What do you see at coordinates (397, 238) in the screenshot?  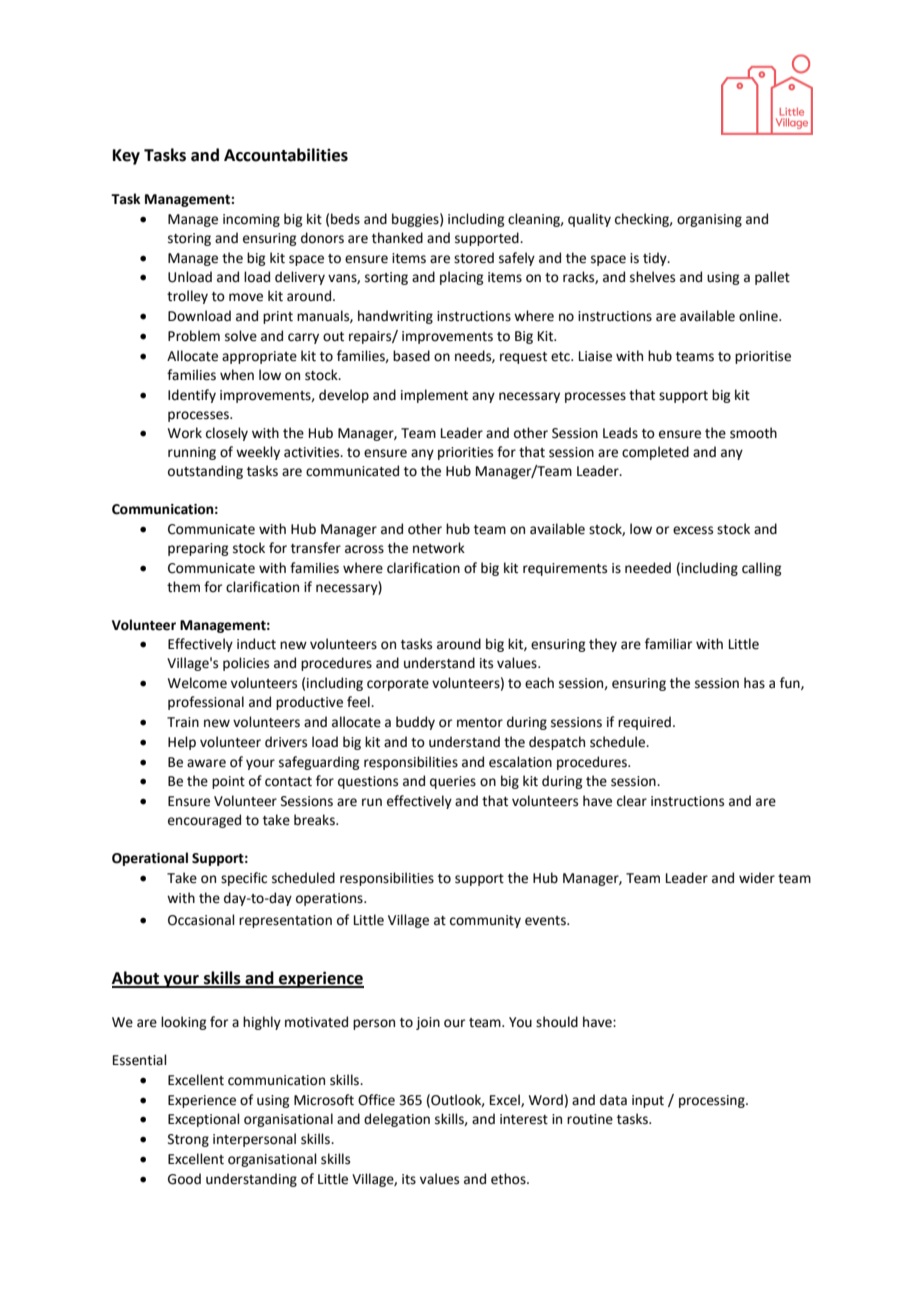 I see `thanked` at bounding box center [397, 238].
